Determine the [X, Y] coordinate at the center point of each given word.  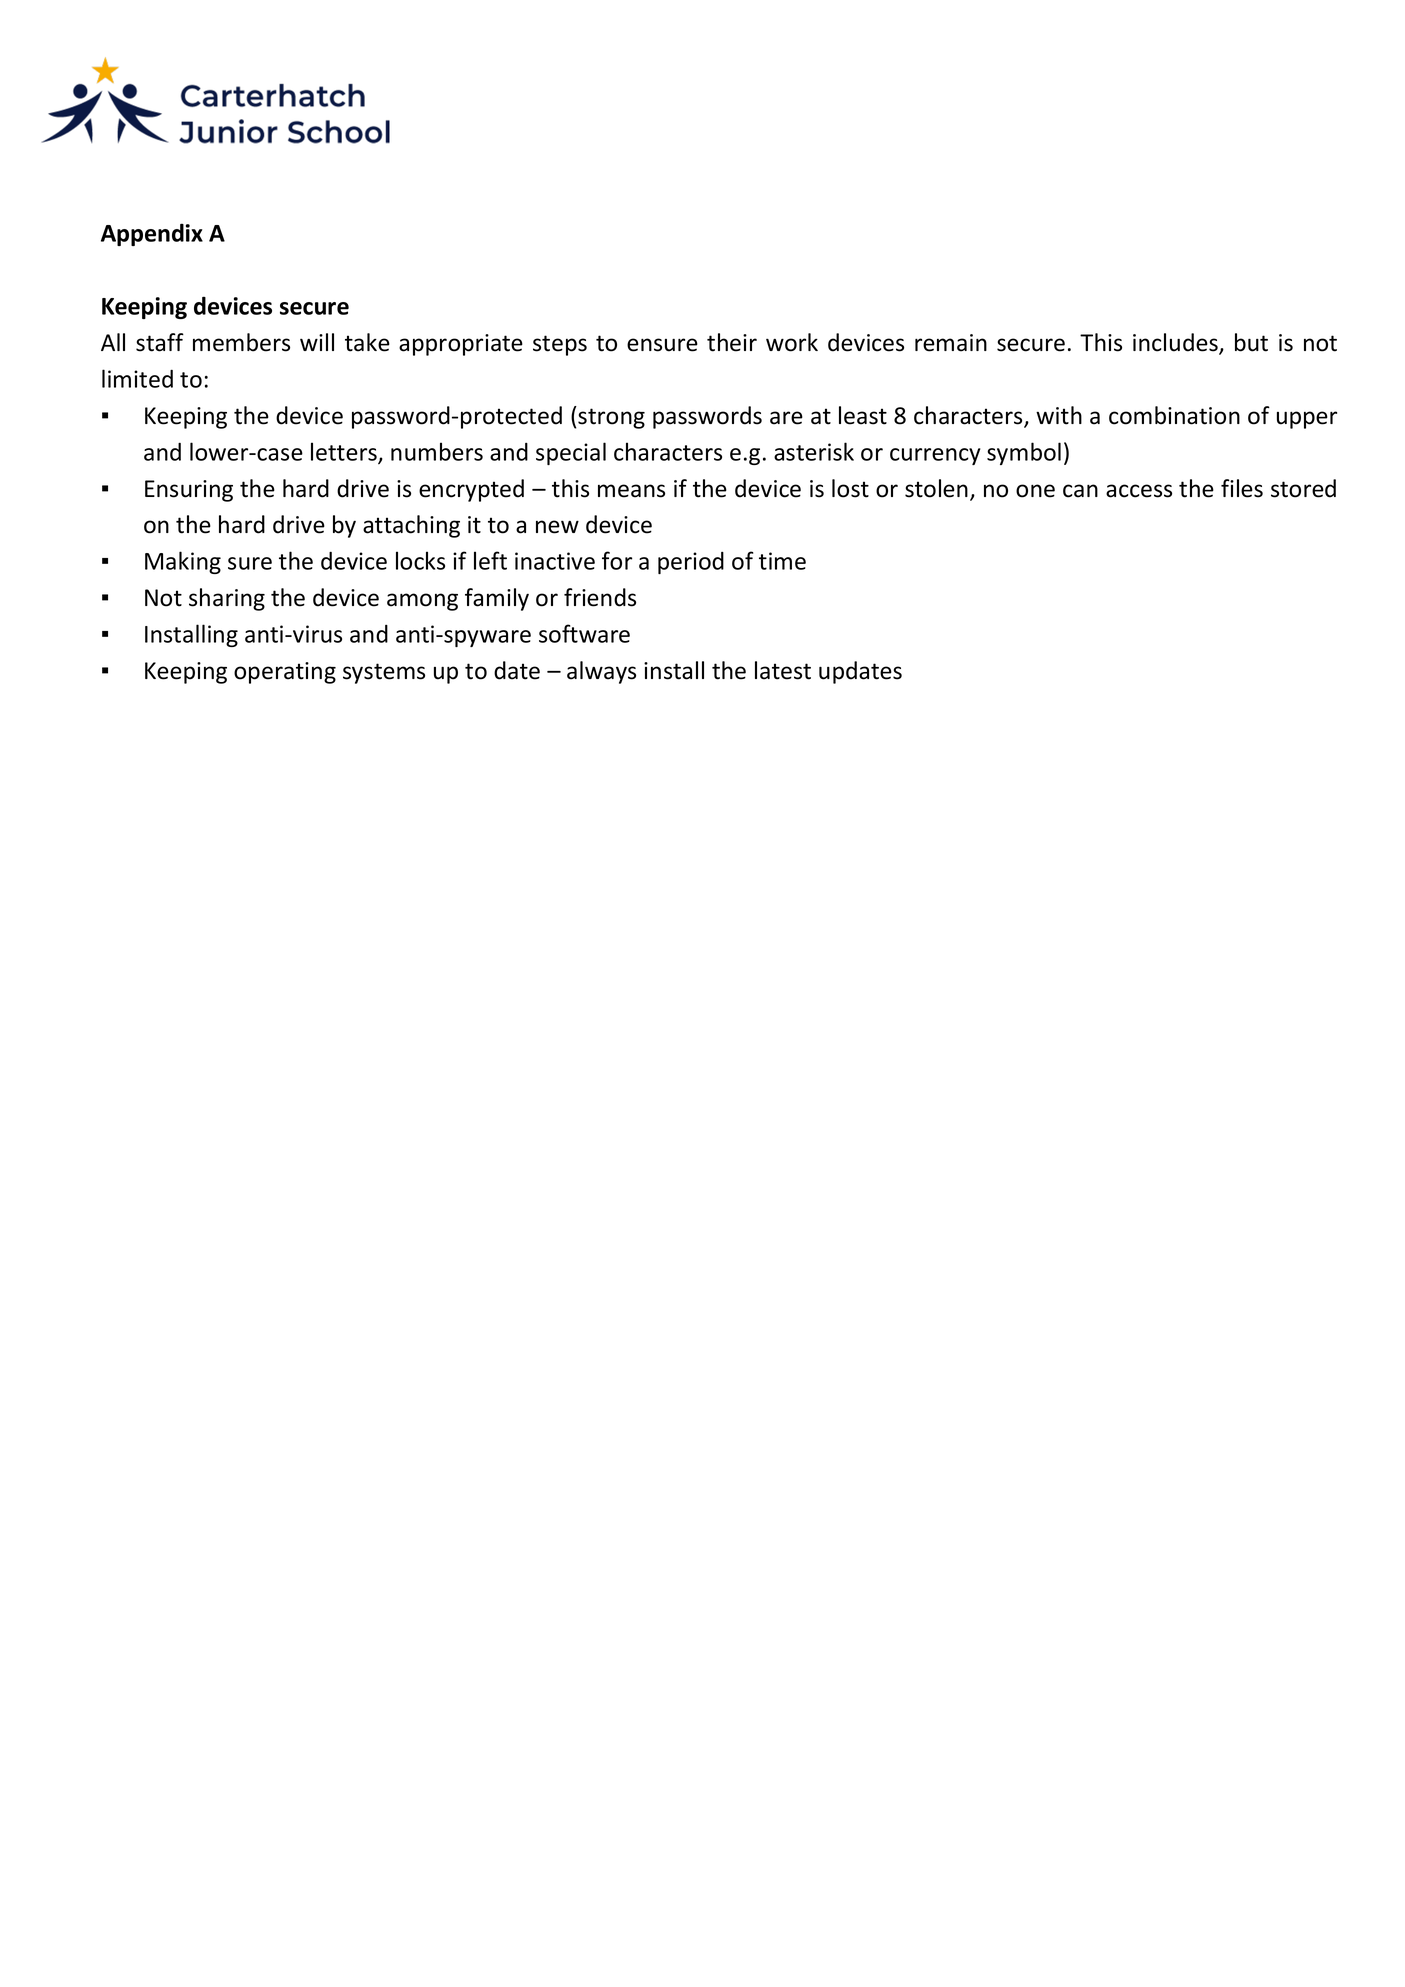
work [792, 342]
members [241, 342]
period [691, 563]
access [1139, 491]
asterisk [814, 451]
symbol [1024, 453]
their [732, 342]
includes [1176, 343]
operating [285, 673]
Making [183, 562]
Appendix [152, 234]
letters [345, 452]
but [1251, 342]
